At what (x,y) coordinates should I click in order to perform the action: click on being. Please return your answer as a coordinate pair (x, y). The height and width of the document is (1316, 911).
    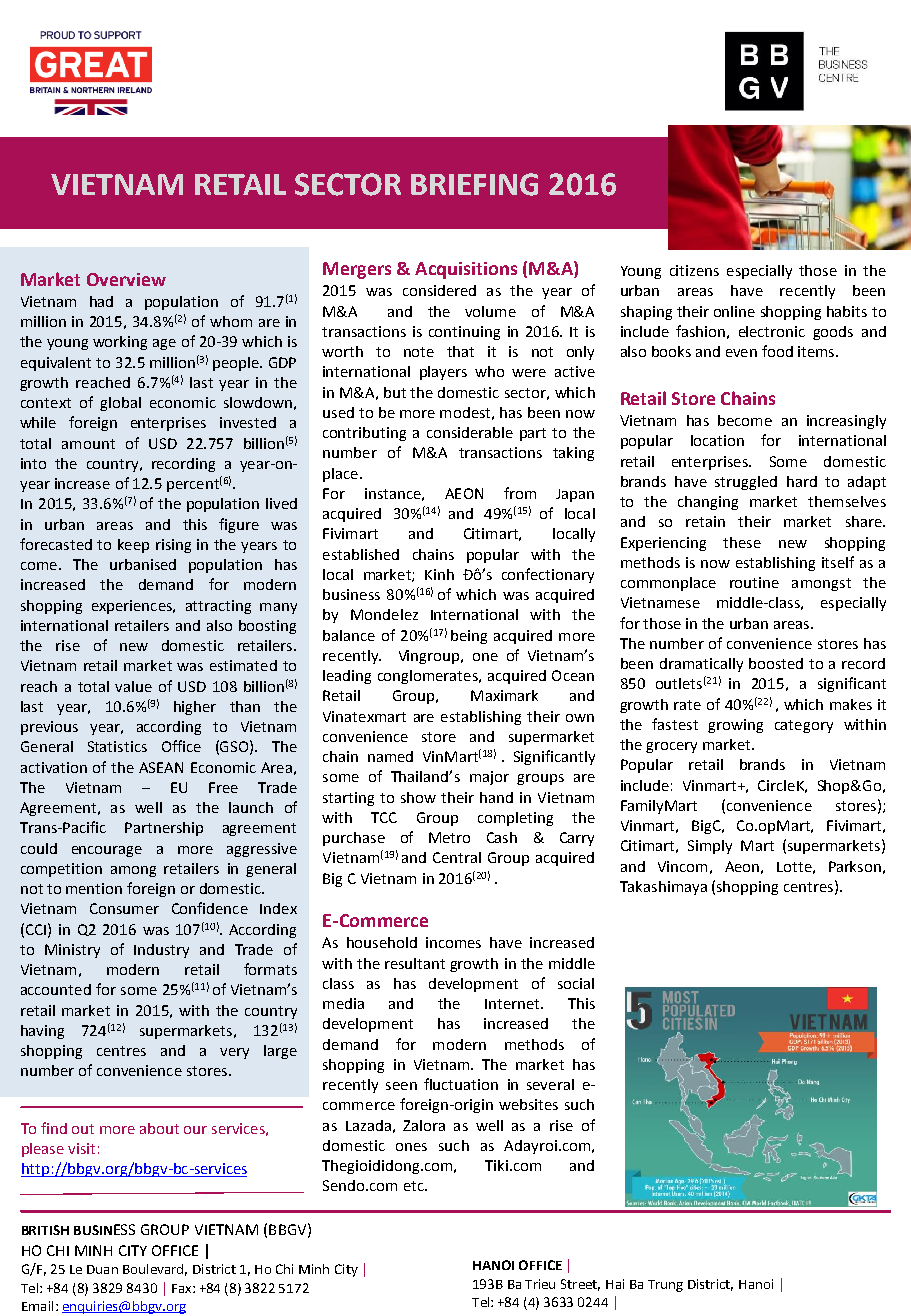
    Looking at the image, I should click on (469, 637).
